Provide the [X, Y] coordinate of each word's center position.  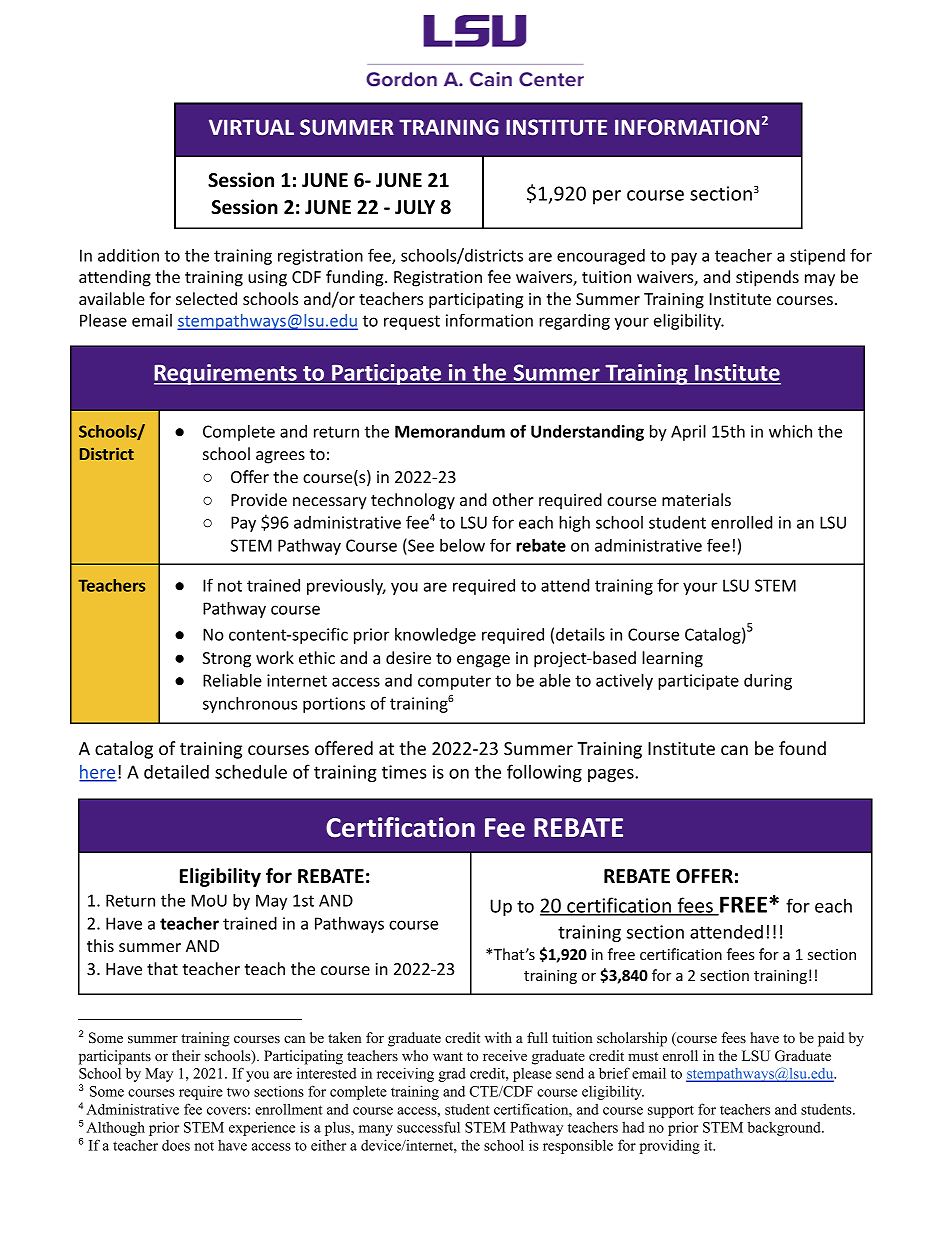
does [176, 1145]
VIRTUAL [251, 127]
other [513, 499]
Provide [259, 499]
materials [696, 499]
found [802, 748]
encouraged [601, 257]
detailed [176, 771]
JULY [415, 207]
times [404, 772]
